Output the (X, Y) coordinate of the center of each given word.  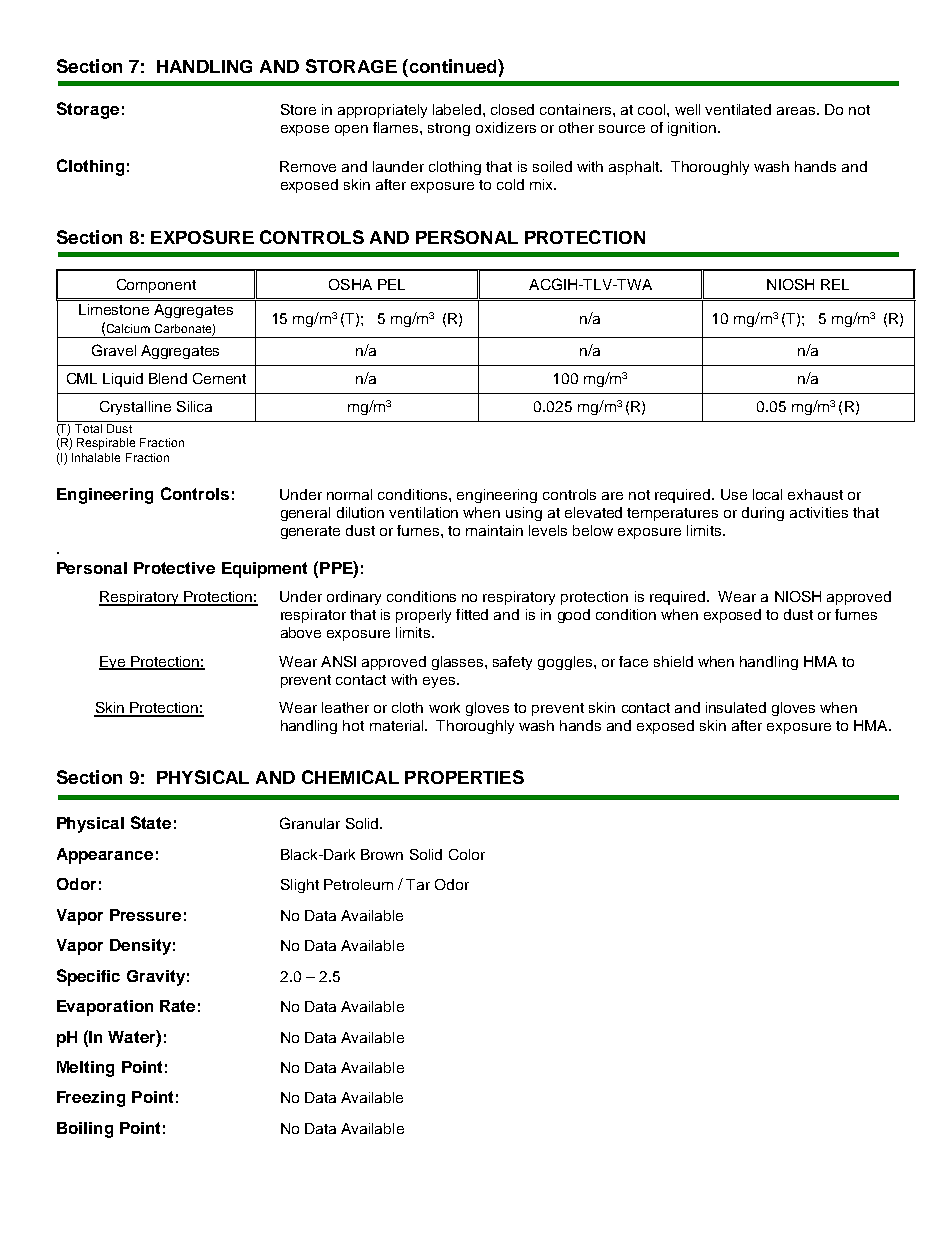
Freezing (91, 1099)
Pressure (145, 915)
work (444, 707)
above (301, 632)
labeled (458, 109)
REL (835, 284)
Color (467, 854)
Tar (418, 884)
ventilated (738, 109)
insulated (736, 707)
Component (156, 286)
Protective (174, 568)
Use (734, 494)
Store (298, 109)
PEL (391, 284)
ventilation (423, 512)
